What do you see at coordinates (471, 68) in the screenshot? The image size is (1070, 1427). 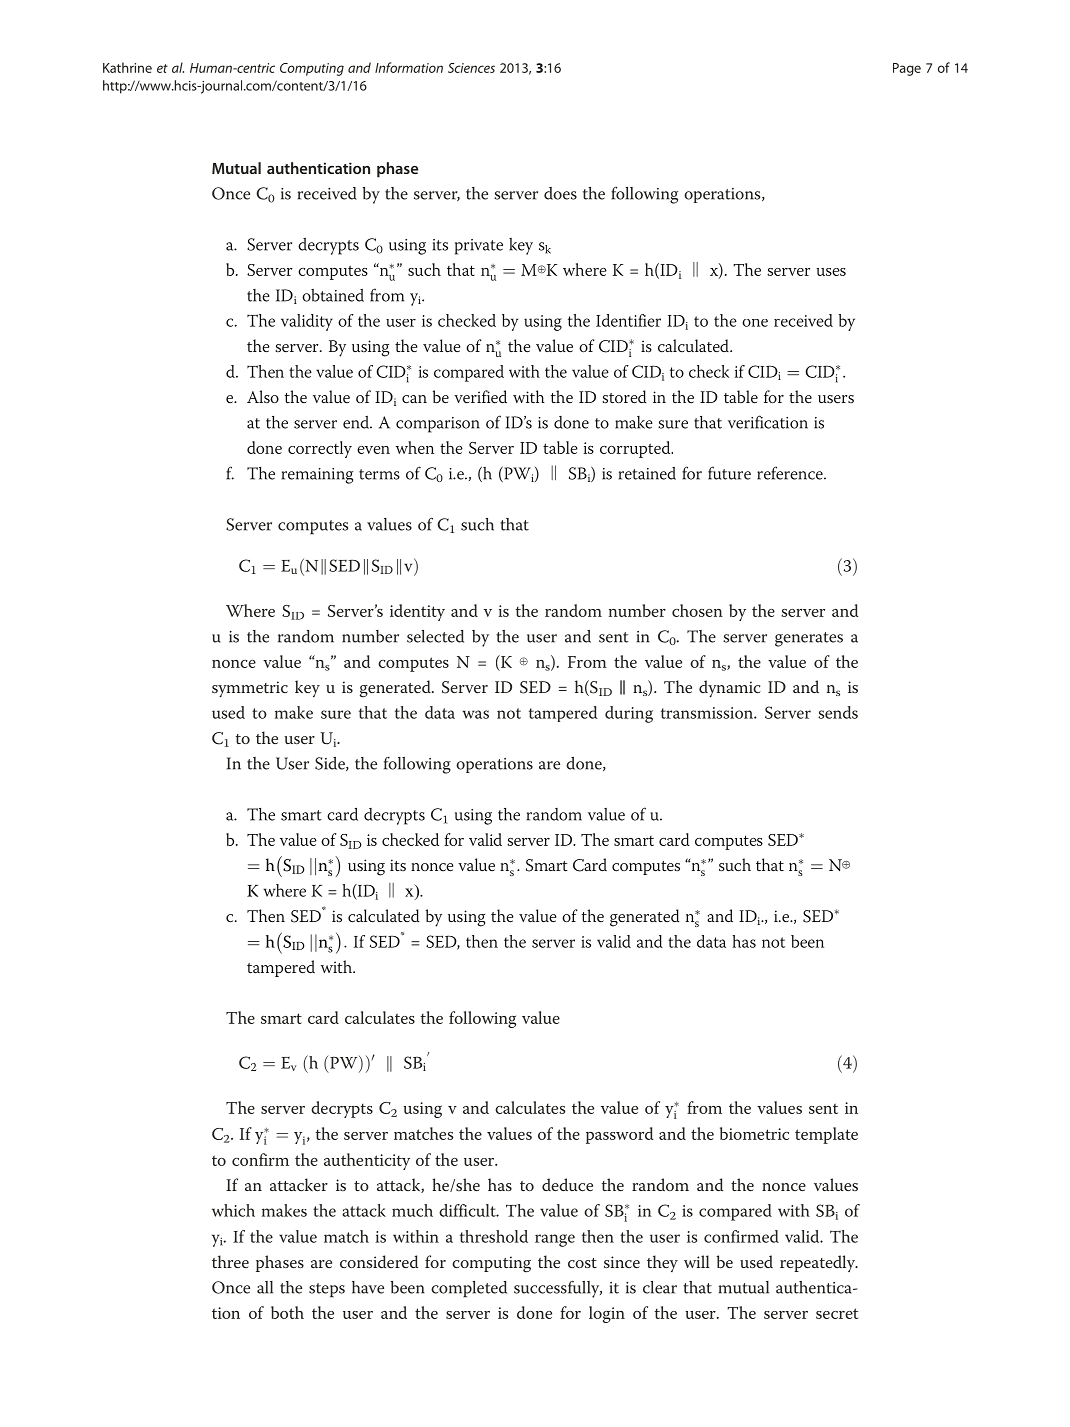 I see `Sciences` at bounding box center [471, 68].
